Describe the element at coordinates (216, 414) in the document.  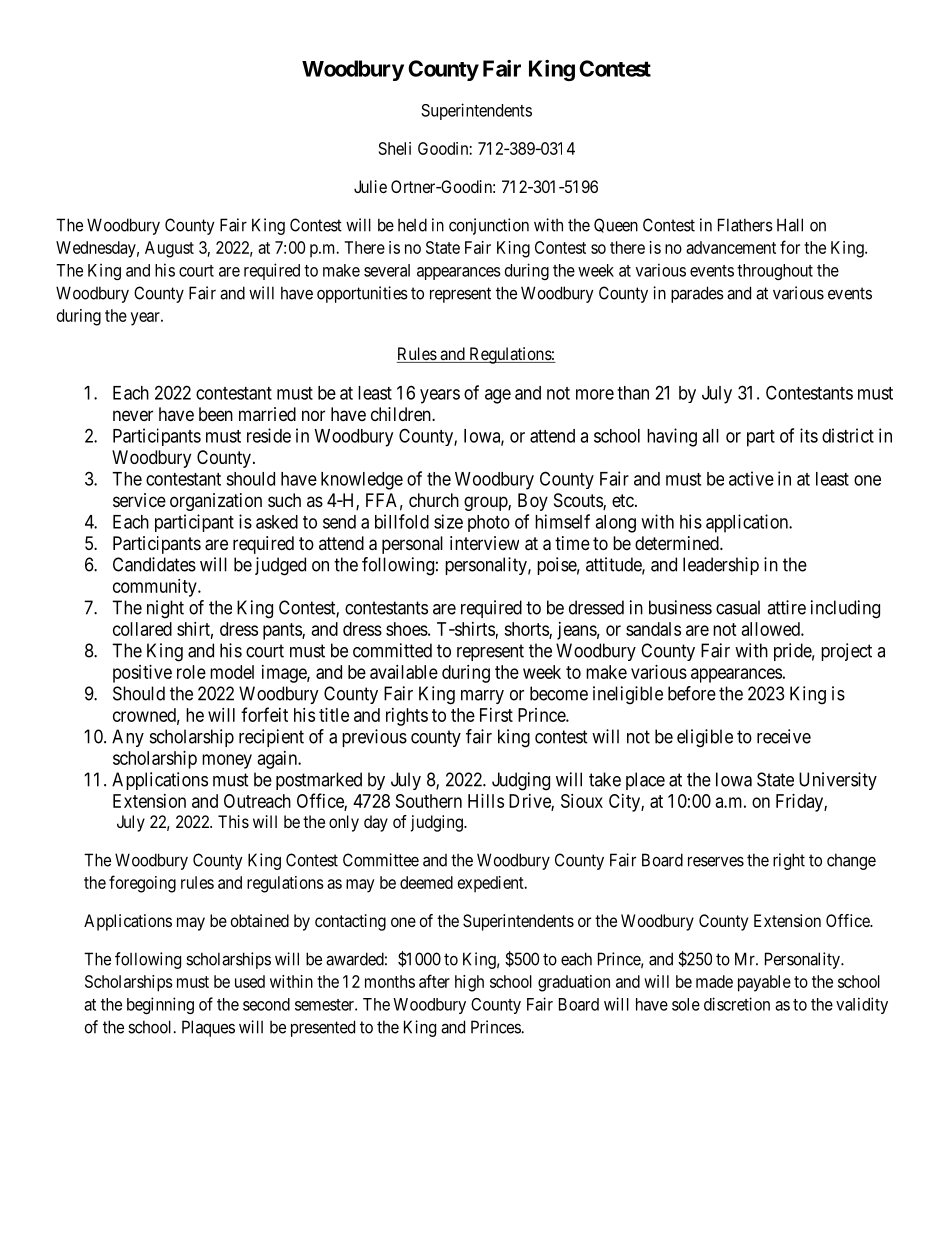
I see `been` at that location.
